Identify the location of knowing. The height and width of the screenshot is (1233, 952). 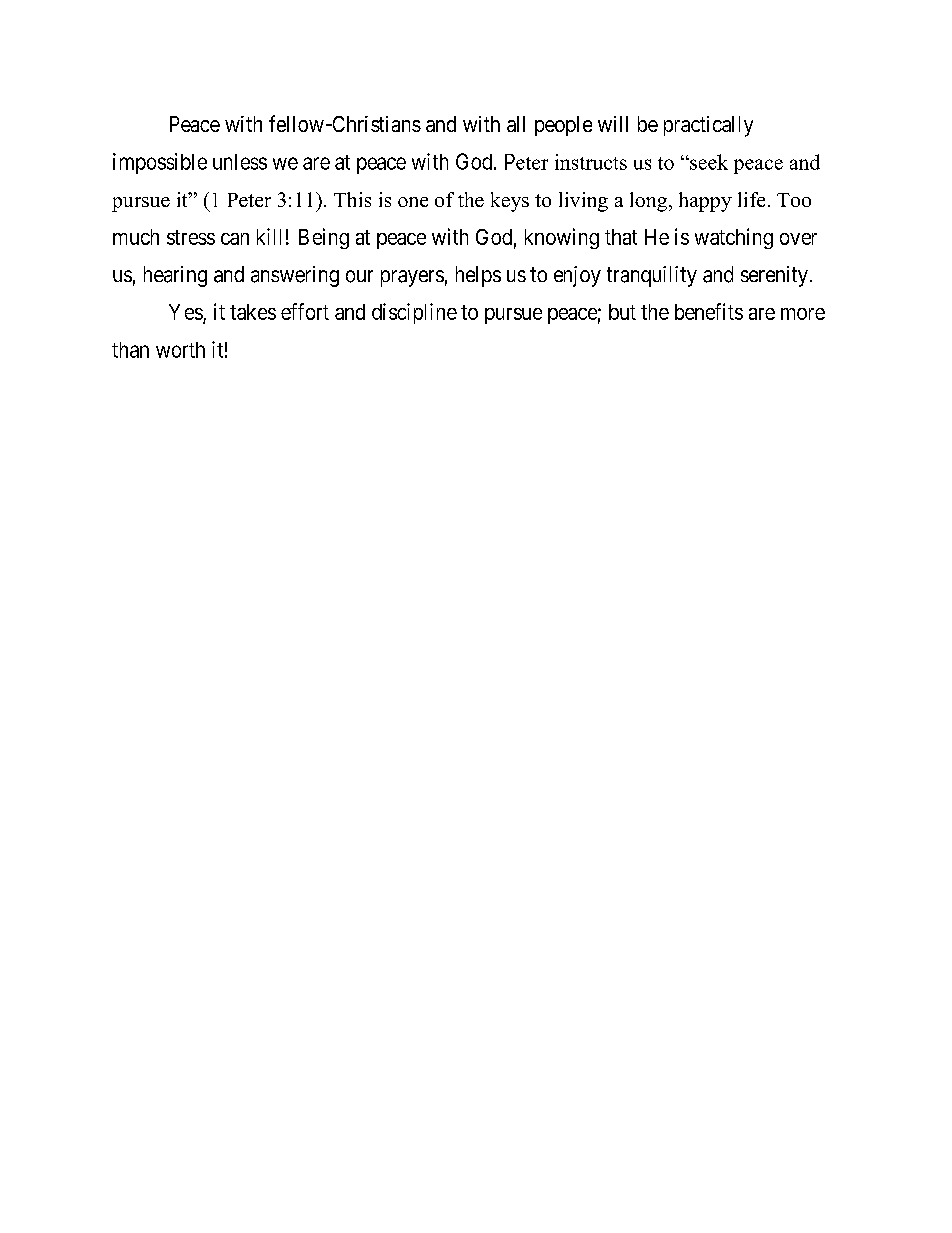
(562, 238).
